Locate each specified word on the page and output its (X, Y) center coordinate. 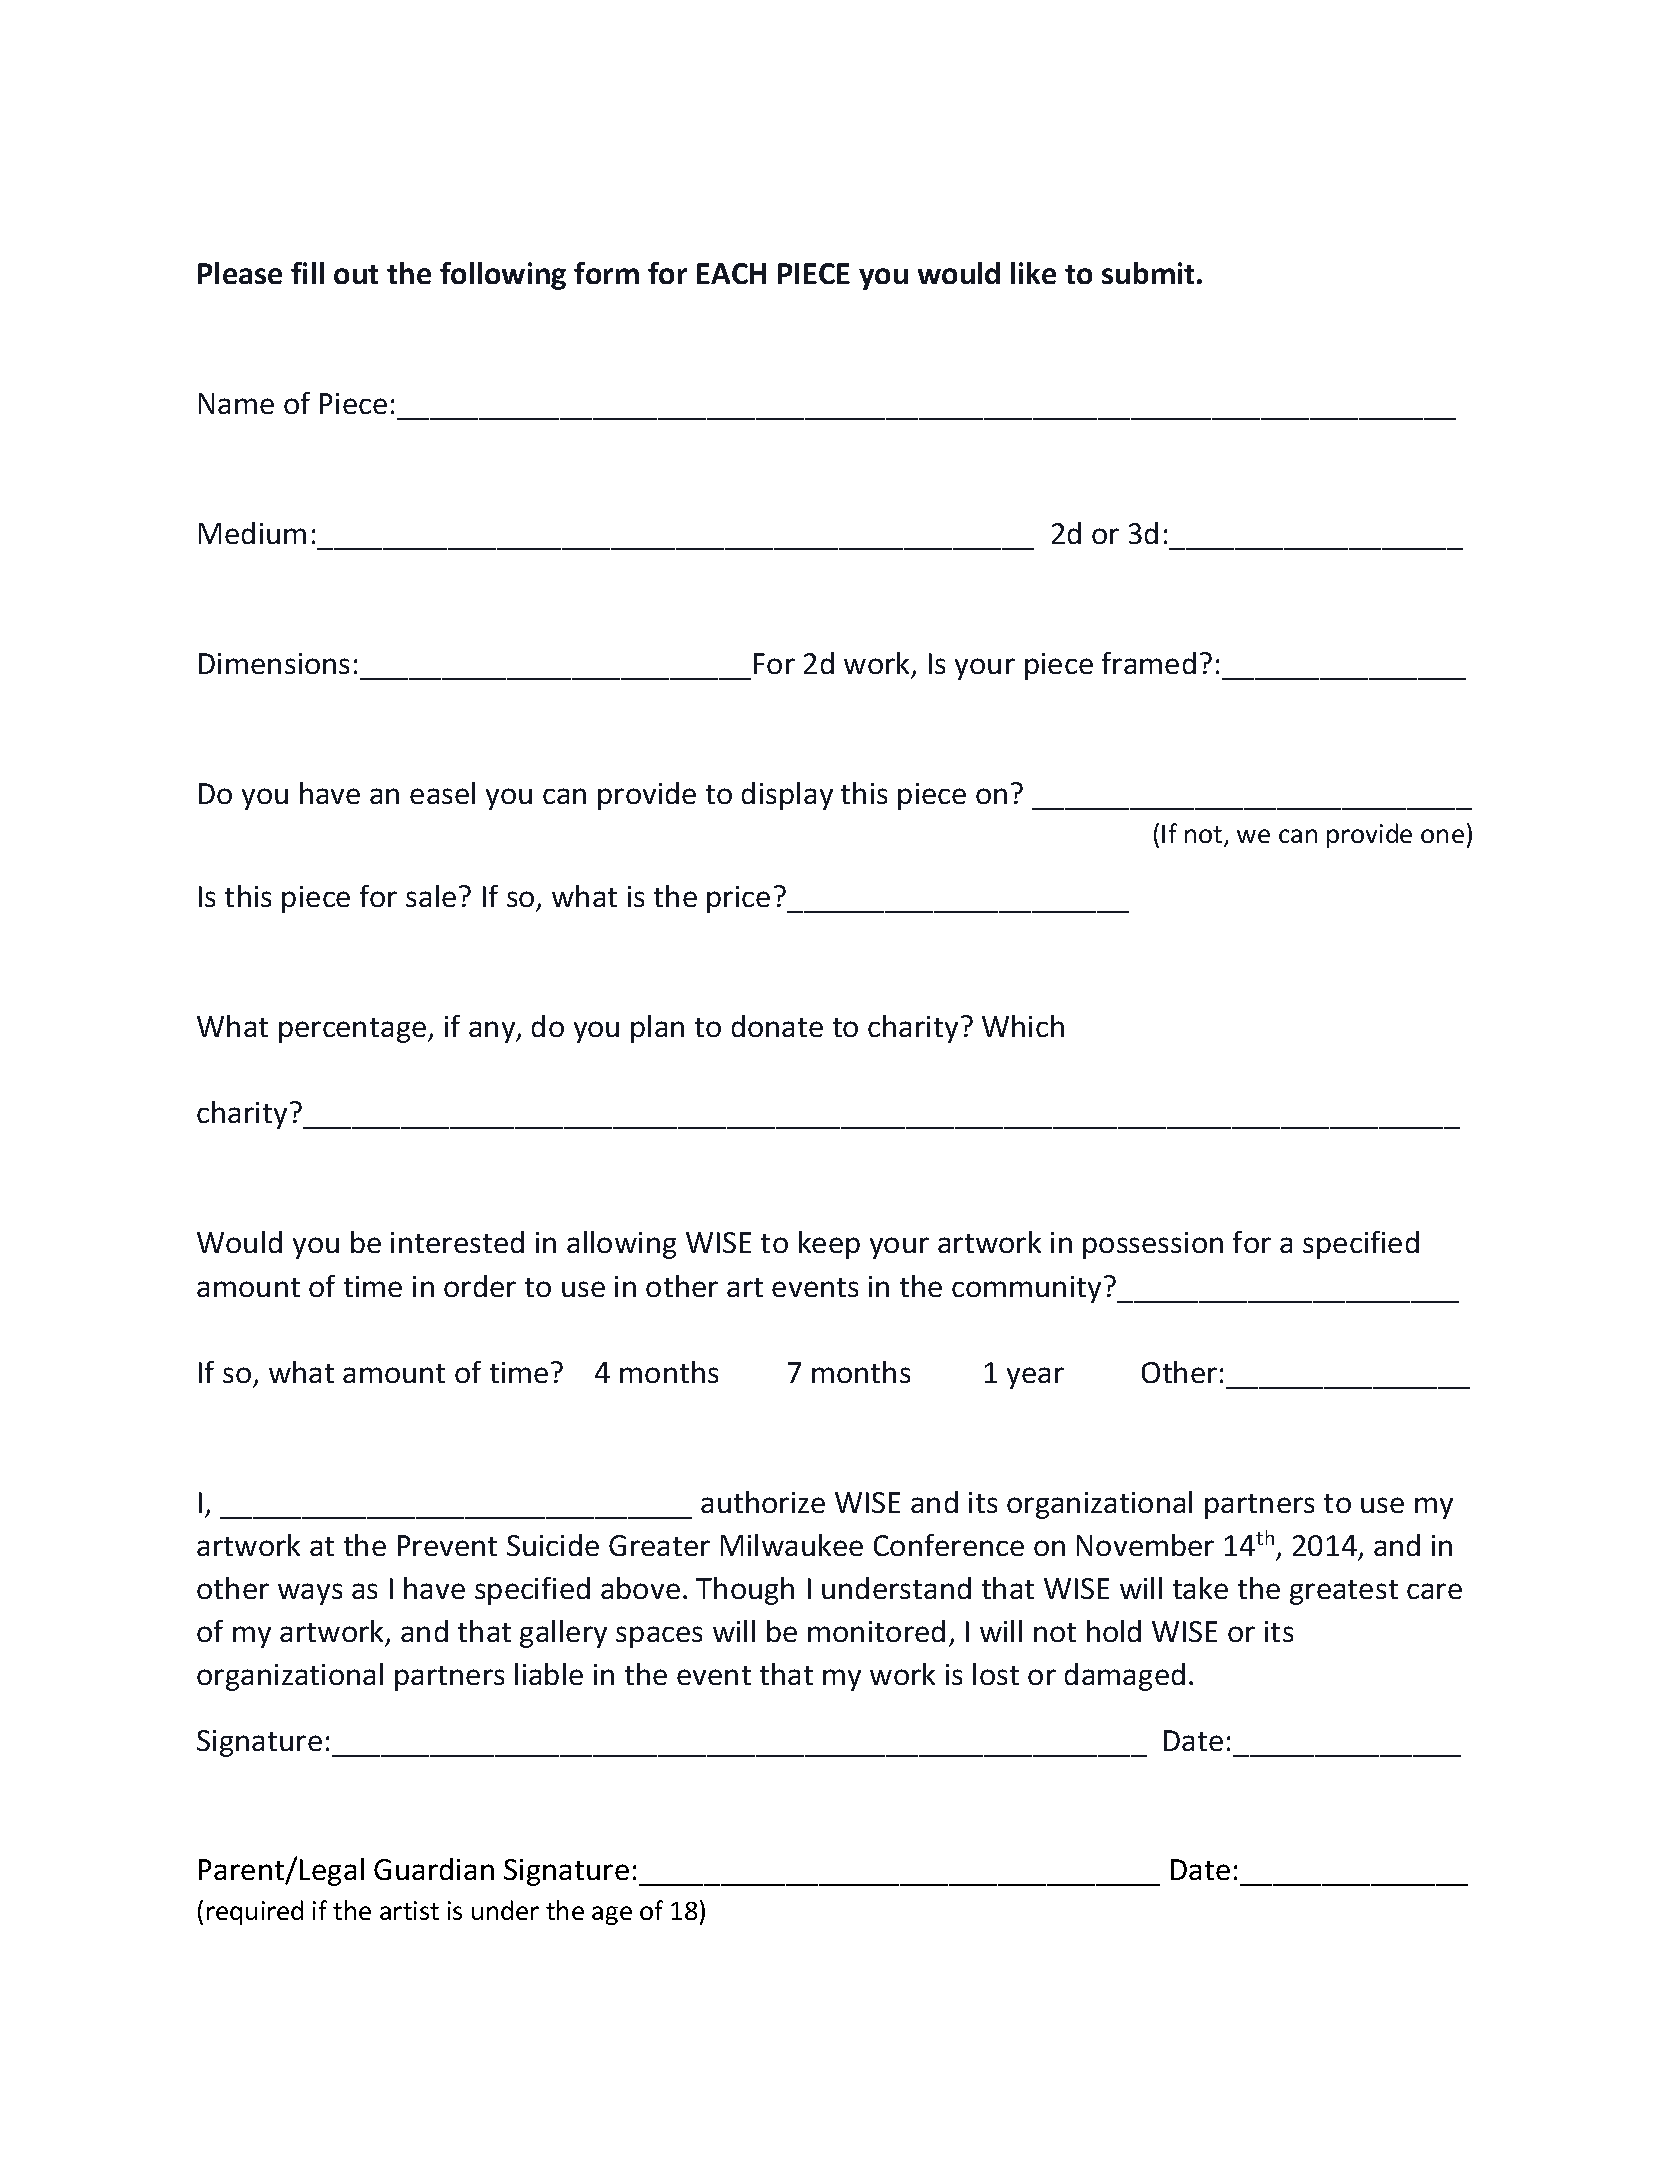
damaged (1125, 1677)
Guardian (434, 1869)
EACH (731, 273)
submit (1148, 273)
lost (996, 1674)
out (356, 274)
